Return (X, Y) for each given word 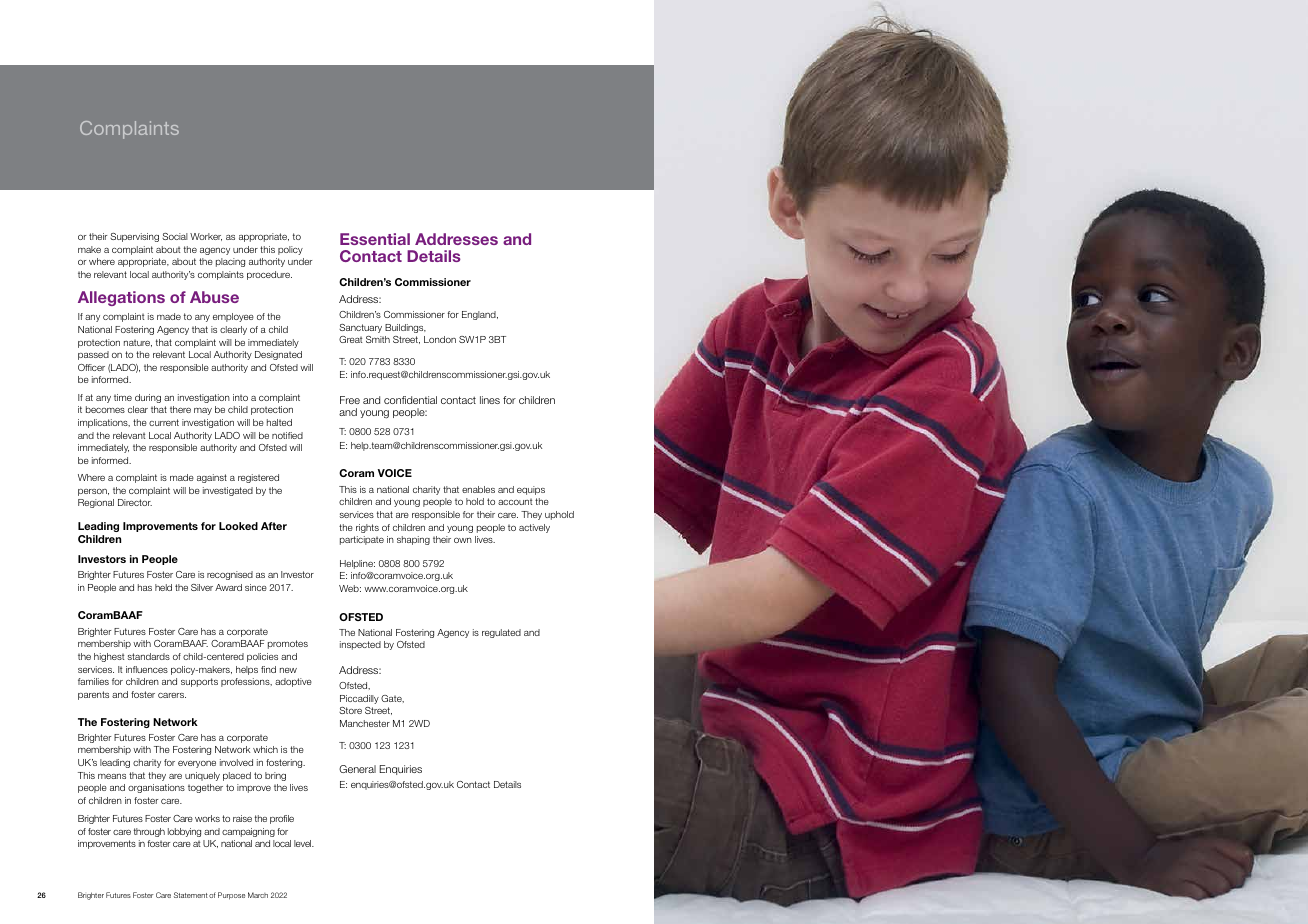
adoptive (293, 682)
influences (147, 669)
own (463, 540)
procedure (269, 275)
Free (350, 400)
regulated (501, 633)
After (274, 526)
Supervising (134, 237)
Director (135, 502)
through (149, 832)
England (480, 315)
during (148, 398)
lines (490, 400)
